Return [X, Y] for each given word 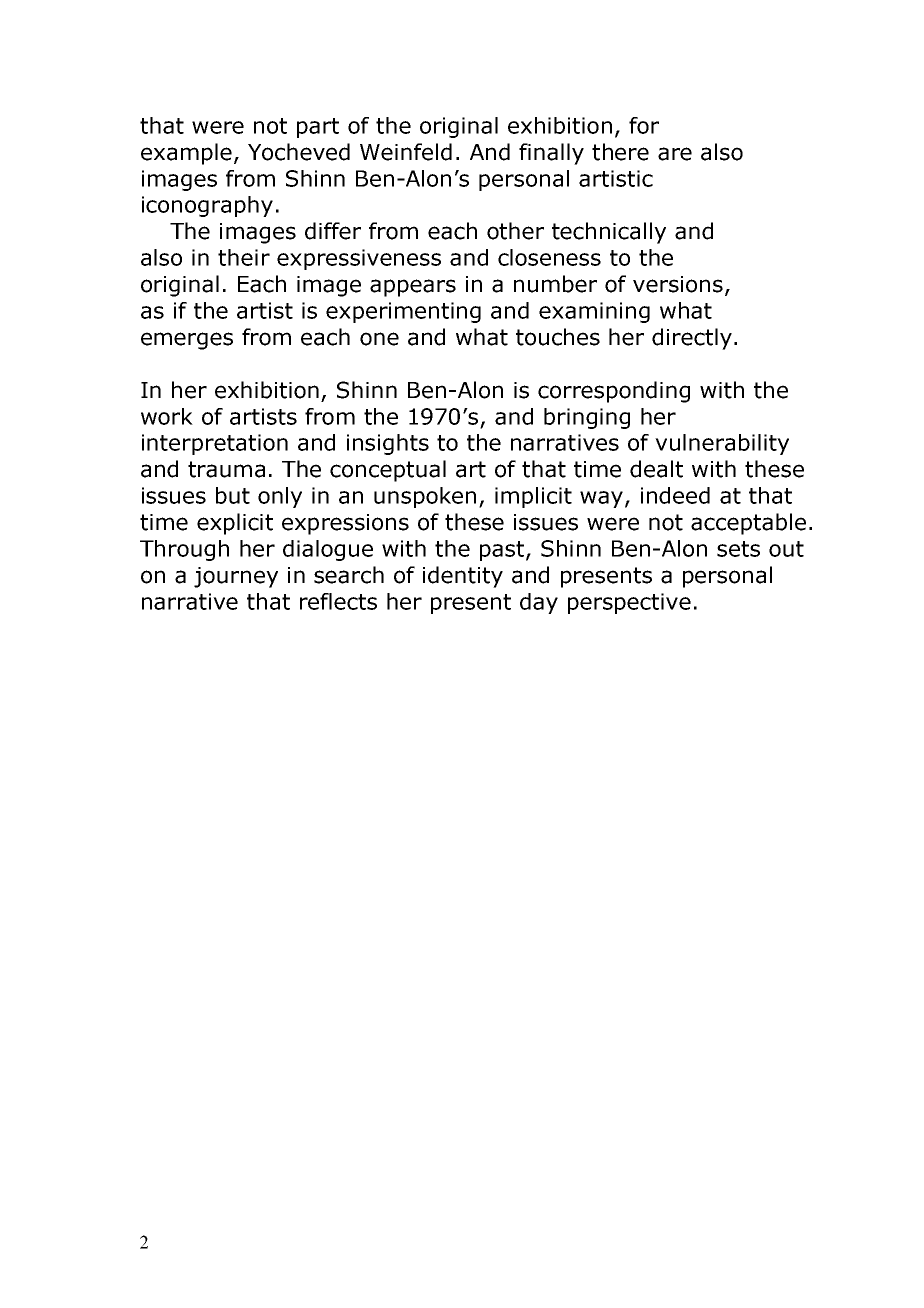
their [244, 257]
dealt [656, 469]
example [186, 154]
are [675, 154]
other [515, 231]
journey [236, 577]
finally [551, 154]
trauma [226, 469]
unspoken [425, 497]
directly [692, 339]
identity [463, 577]
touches [558, 337]
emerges [187, 341]
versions [678, 284]
